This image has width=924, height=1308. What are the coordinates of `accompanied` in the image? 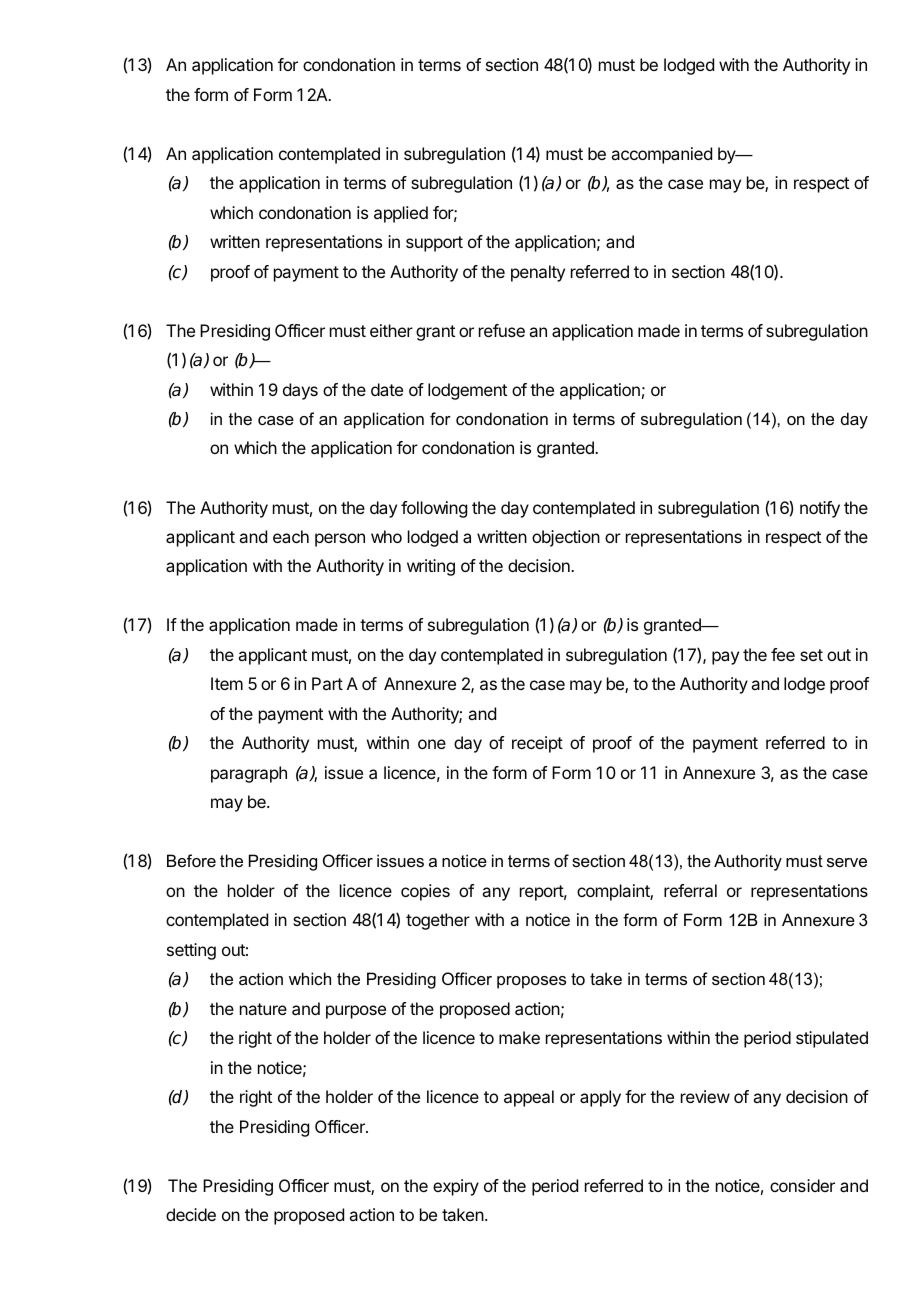 It's located at (661, 155).
